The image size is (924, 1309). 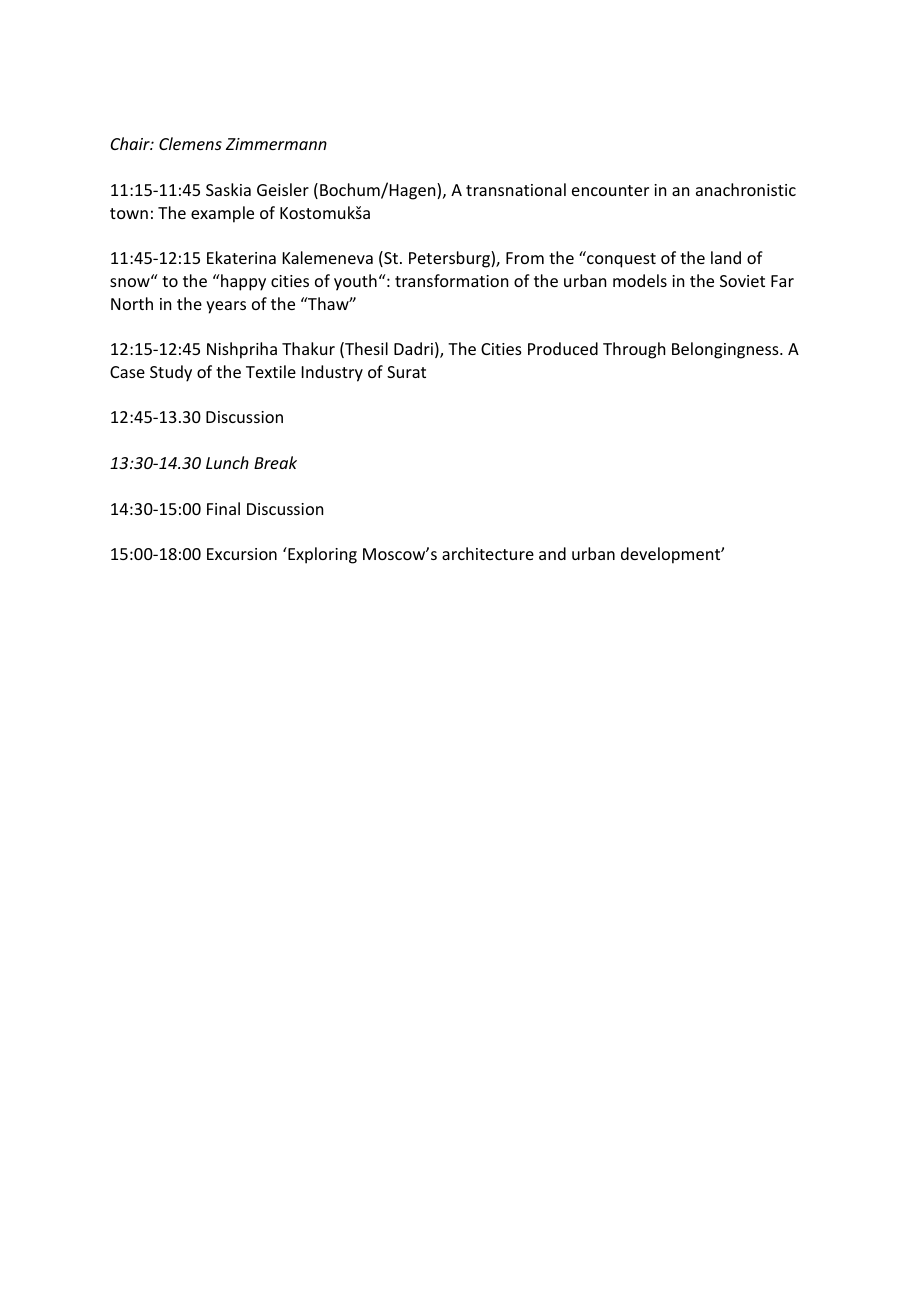 I want to click on Study, so click(x=171, y=373).
